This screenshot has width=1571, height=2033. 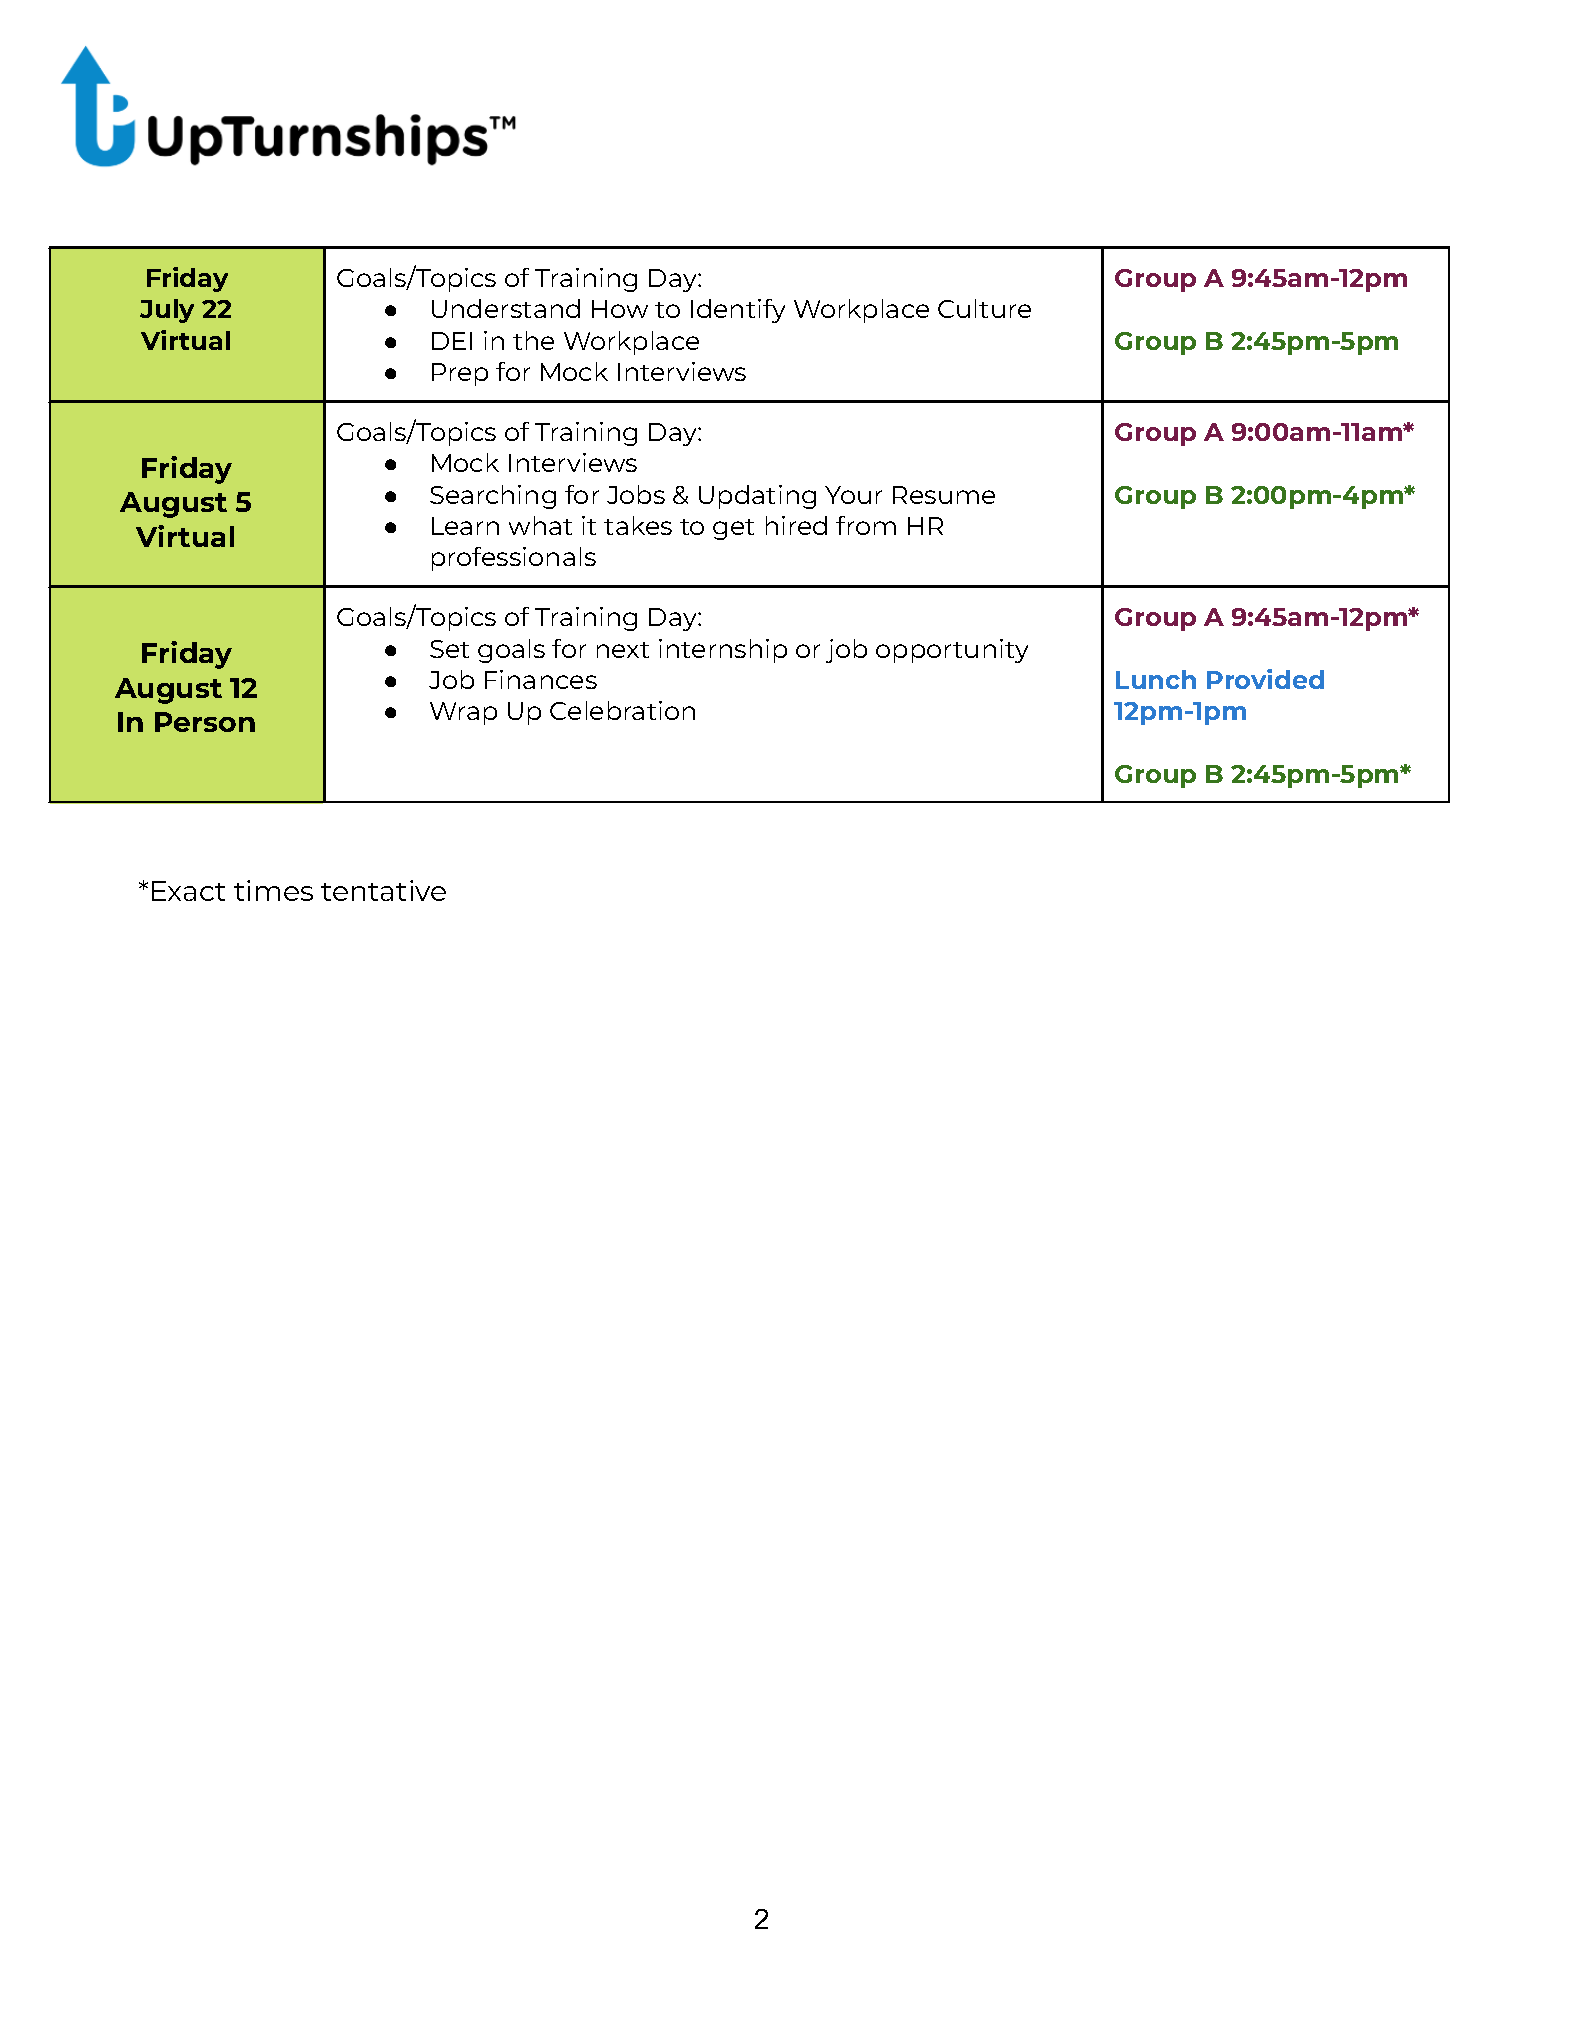 I want to click on Celebration, so click(x=622, y=710).
